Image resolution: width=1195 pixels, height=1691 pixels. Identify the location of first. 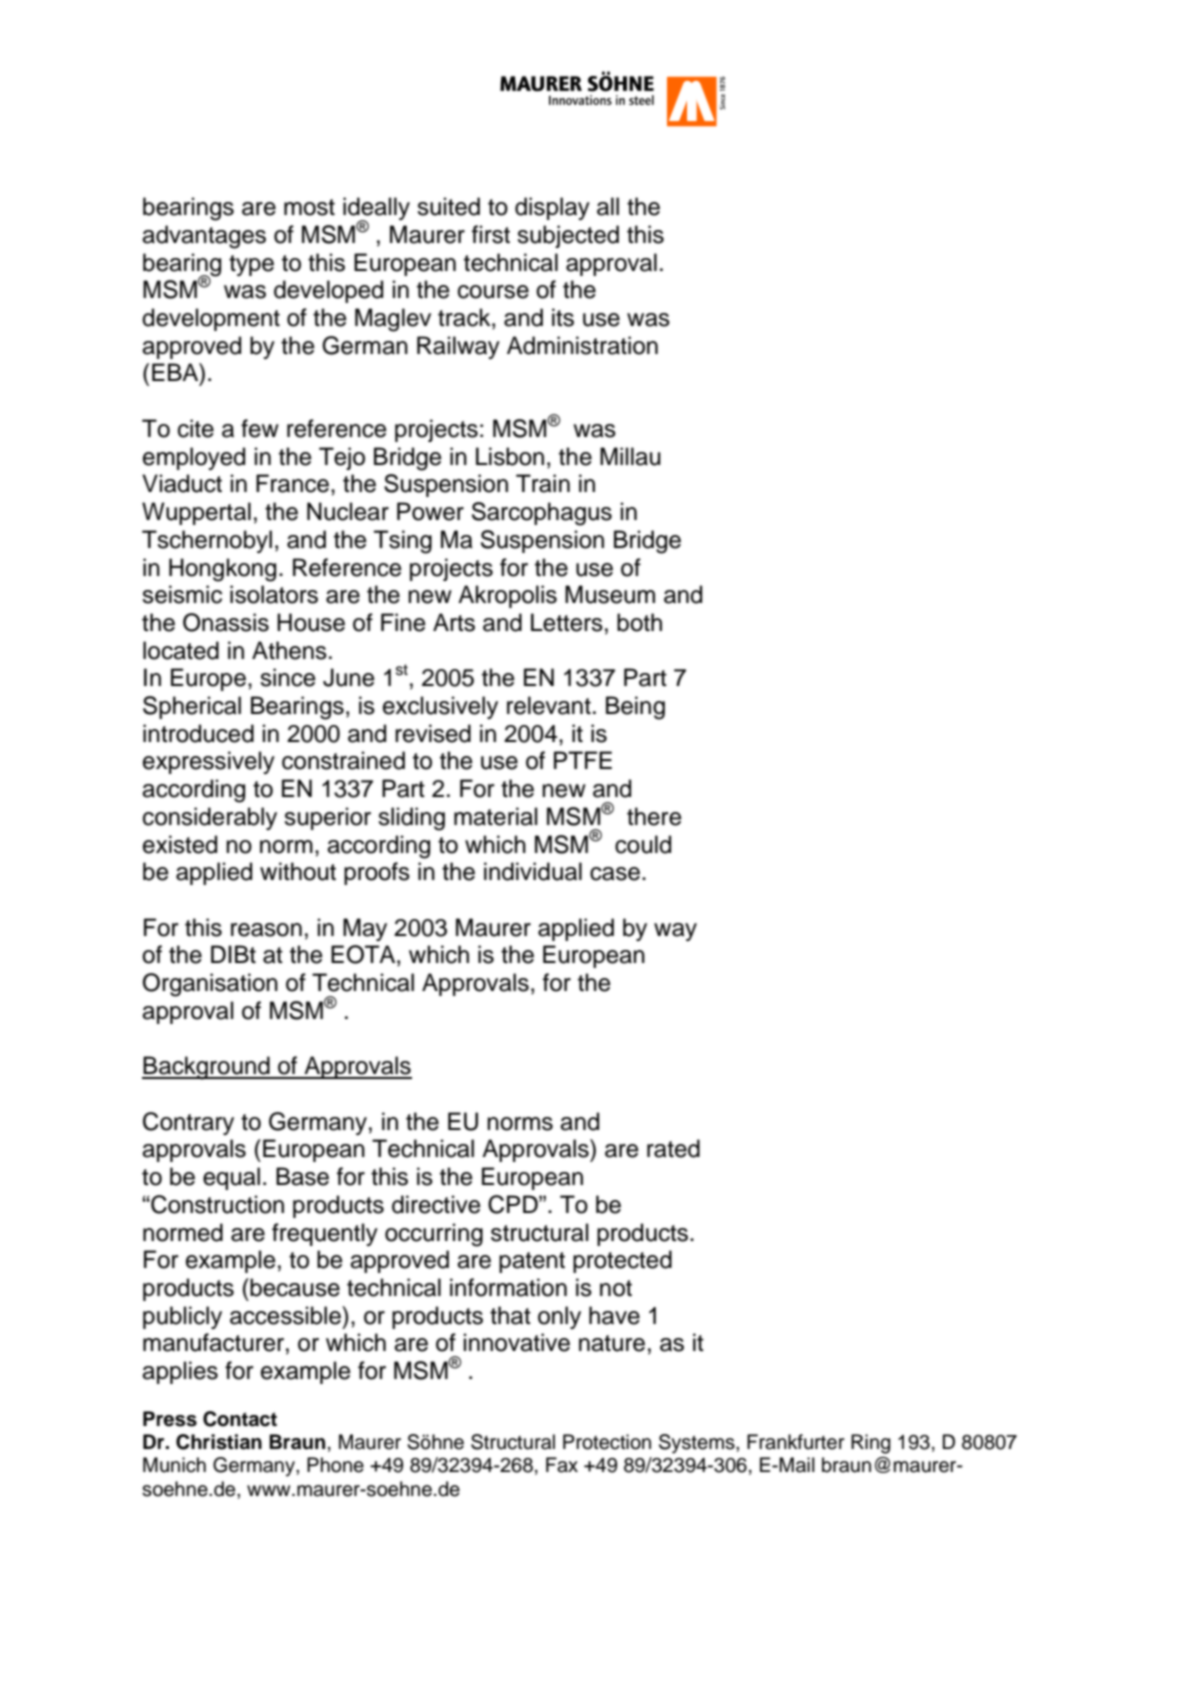
(491, 234).
